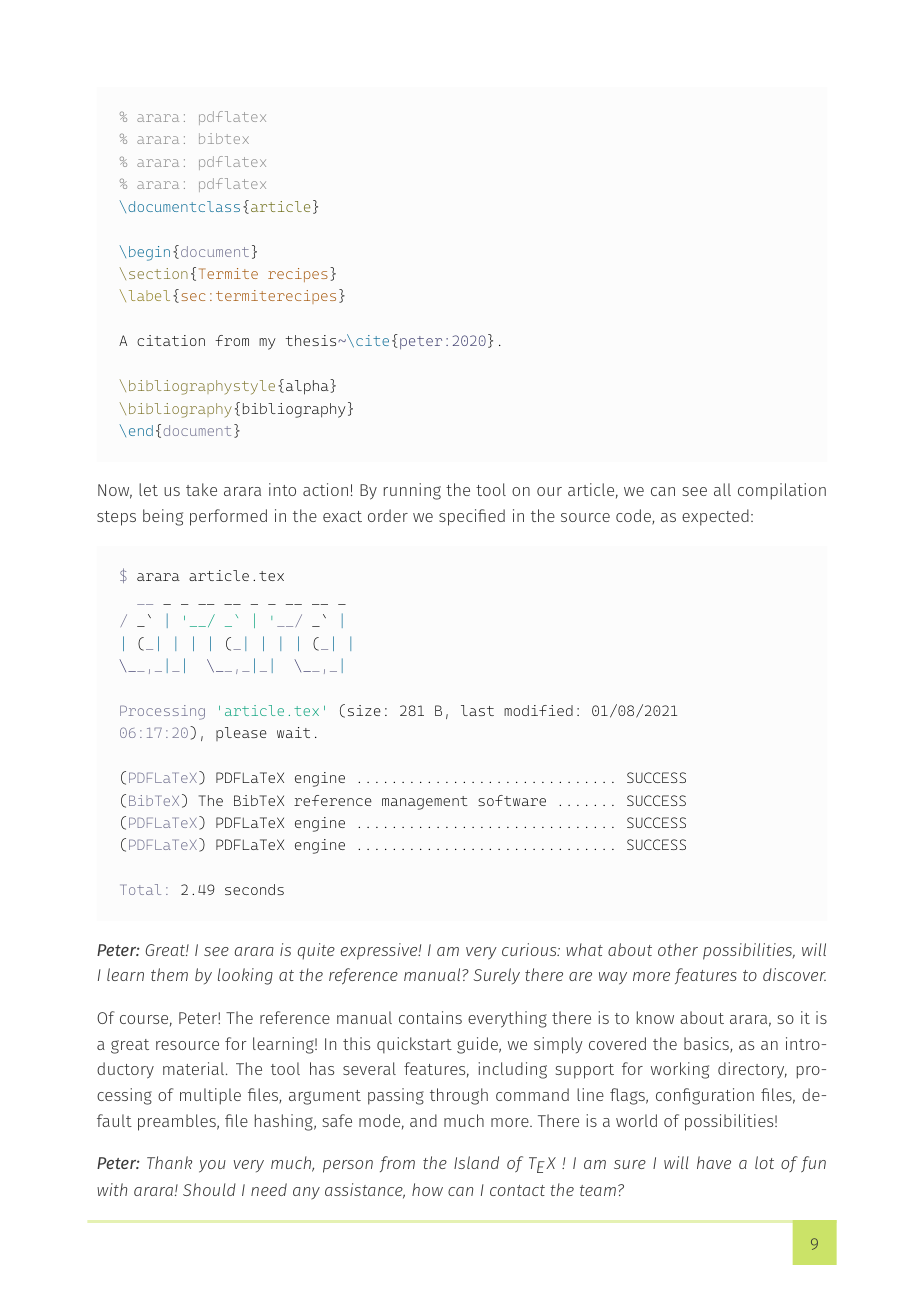  What do you see at coordinates (228, 517) in the page?
I see `performed` at bounding box center [228, 517].
